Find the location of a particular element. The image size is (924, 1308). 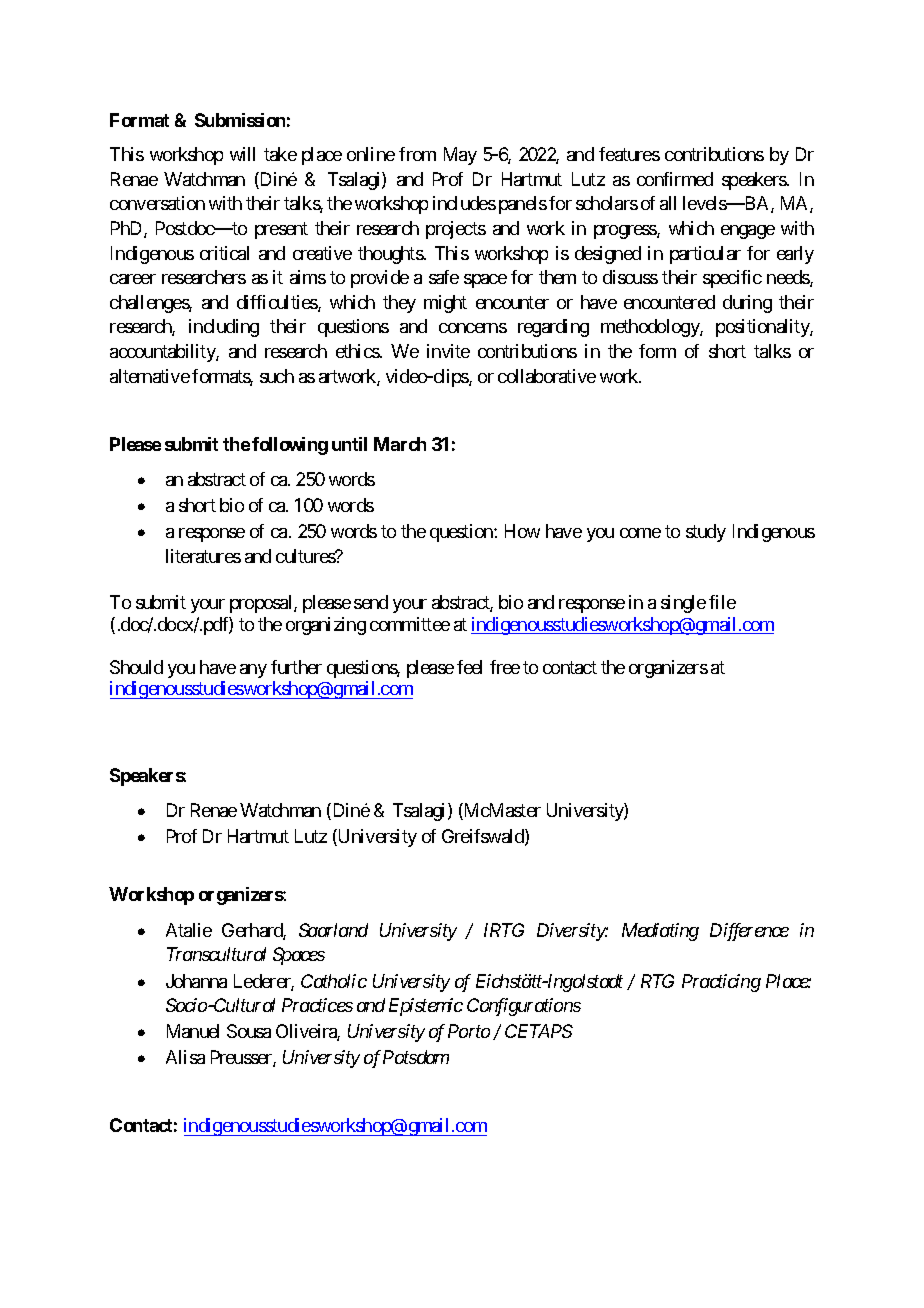

will is located at coordinates (242, 154).
